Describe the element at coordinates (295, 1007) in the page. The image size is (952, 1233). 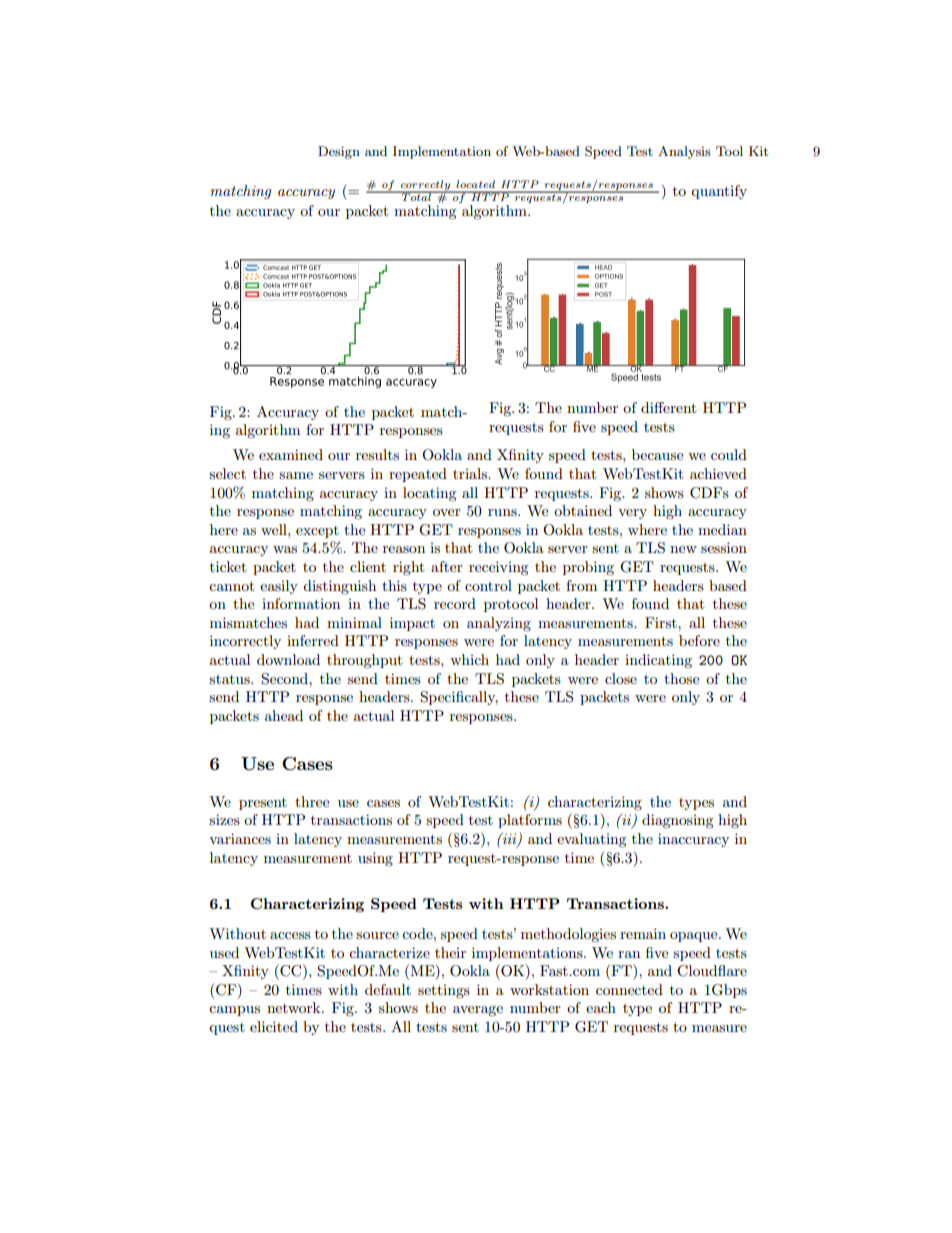
I see `network` at that location.
